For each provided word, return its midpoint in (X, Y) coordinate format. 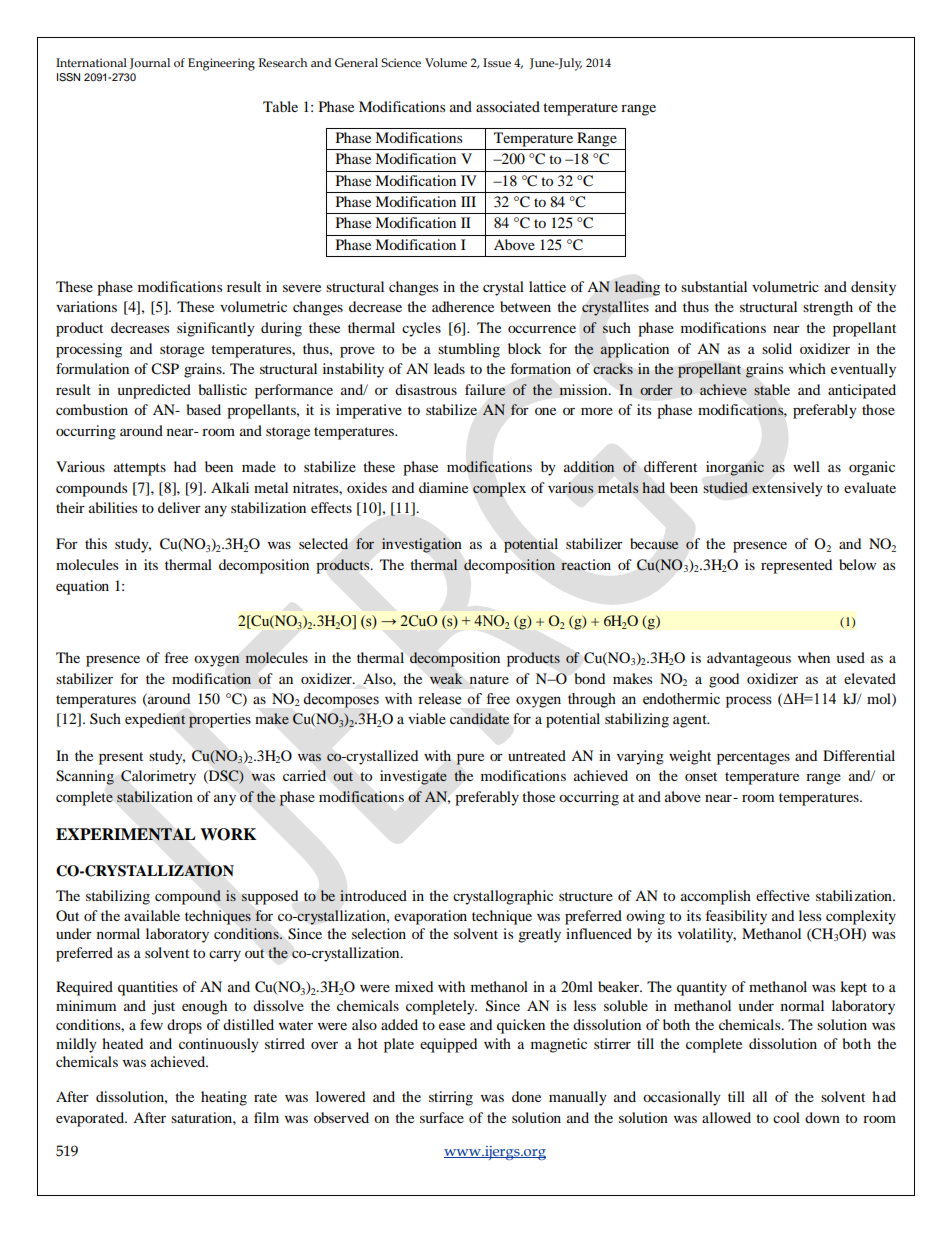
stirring (451, 1098)
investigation (421, 545)
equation (82, 587)
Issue (497, 62)
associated (508, 106)
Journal (150, 64)
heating (224, 1098)
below (857, 564)
